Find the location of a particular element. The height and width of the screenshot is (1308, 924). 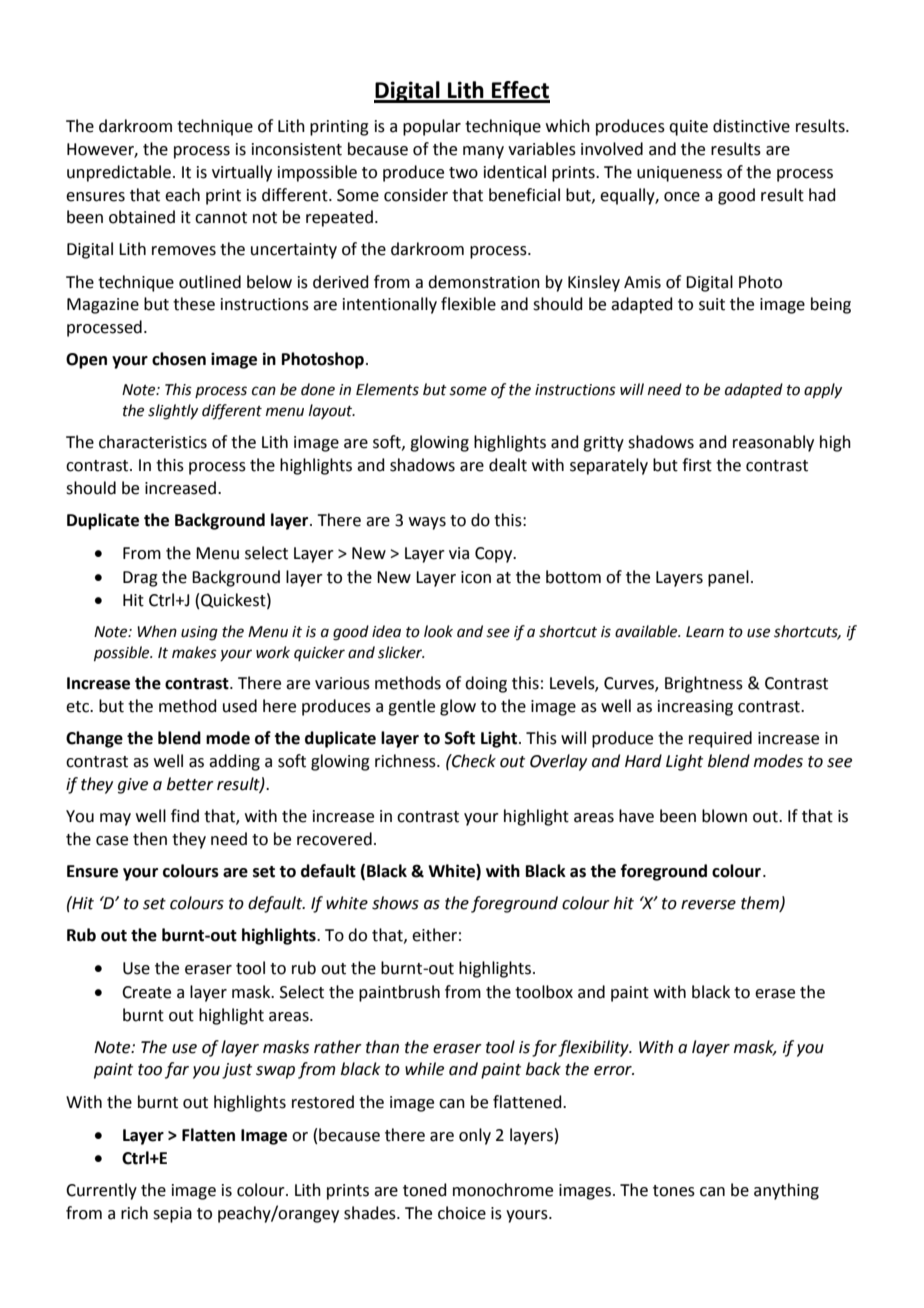

toned is located at coordinates (425, 1190).
